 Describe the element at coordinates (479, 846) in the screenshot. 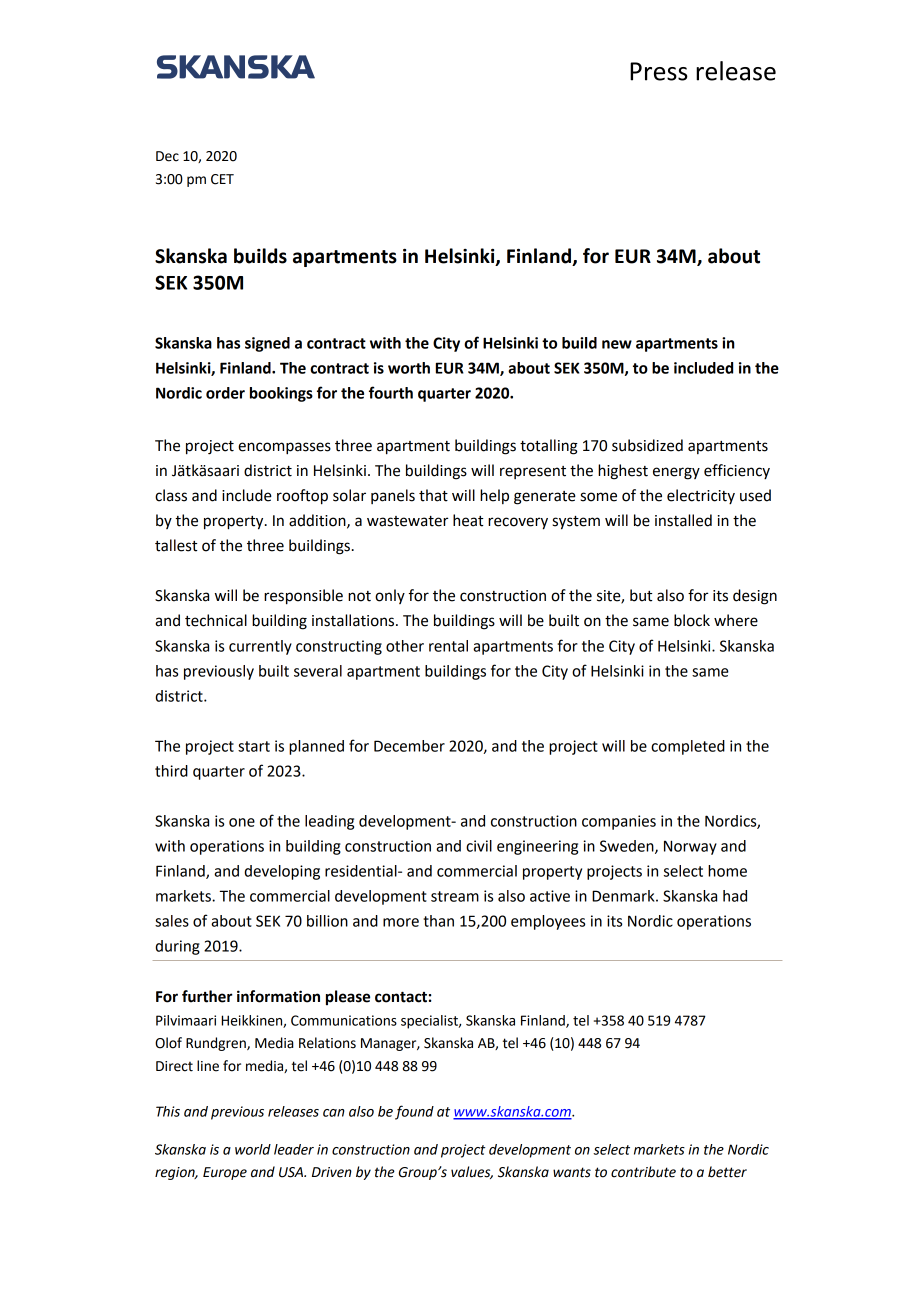

I see `civil` at that location.
